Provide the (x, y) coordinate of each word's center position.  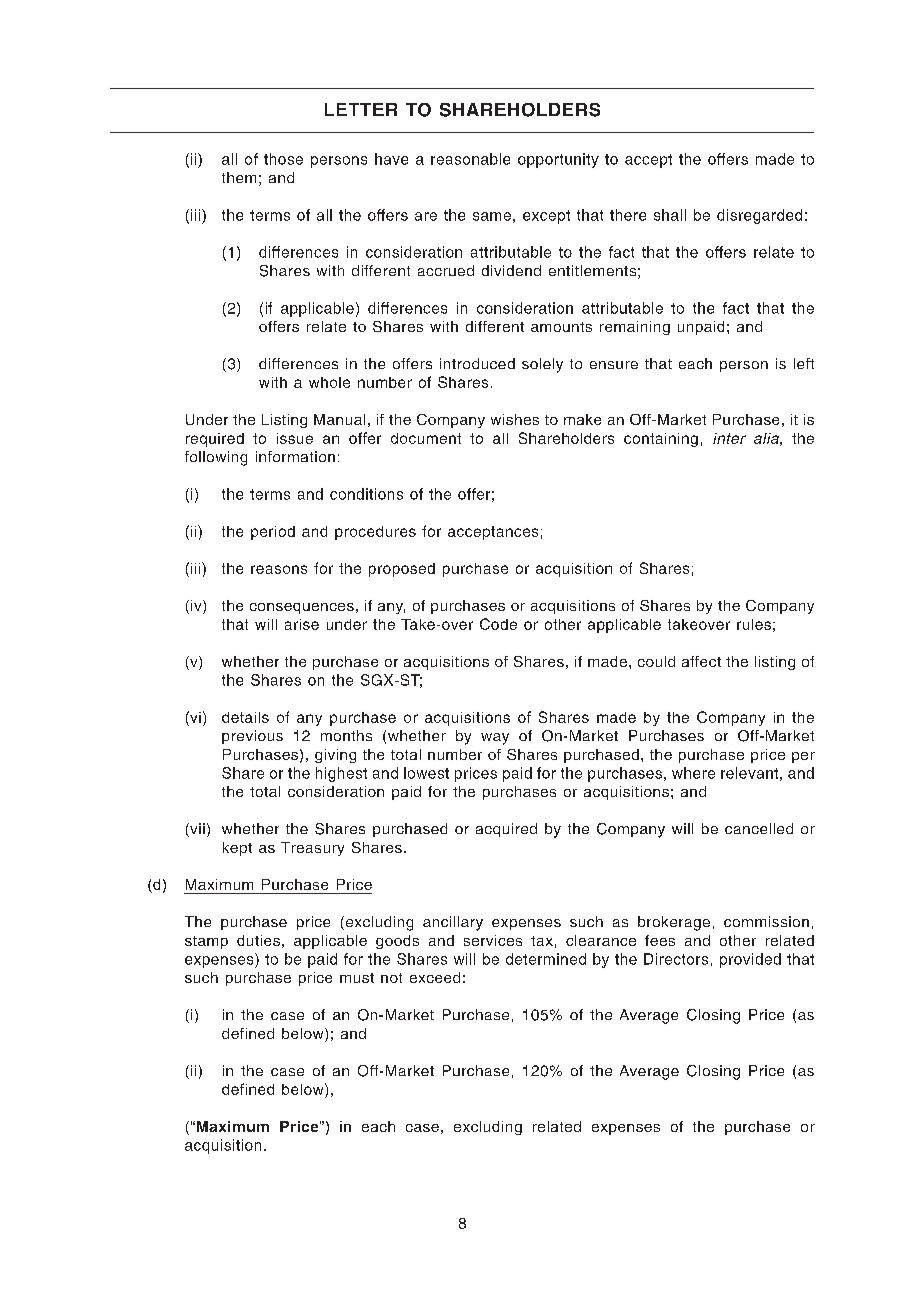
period (273, 533)
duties (258, 940)
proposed (402, 570)
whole (329, 382)
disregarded (759, 216)
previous (252, 737)
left (804, 363)
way (495, 739)
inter (729, 438)
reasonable (470, 159)
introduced (477, 363)
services (493, 940)
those (283, 159)
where (693, 773)
